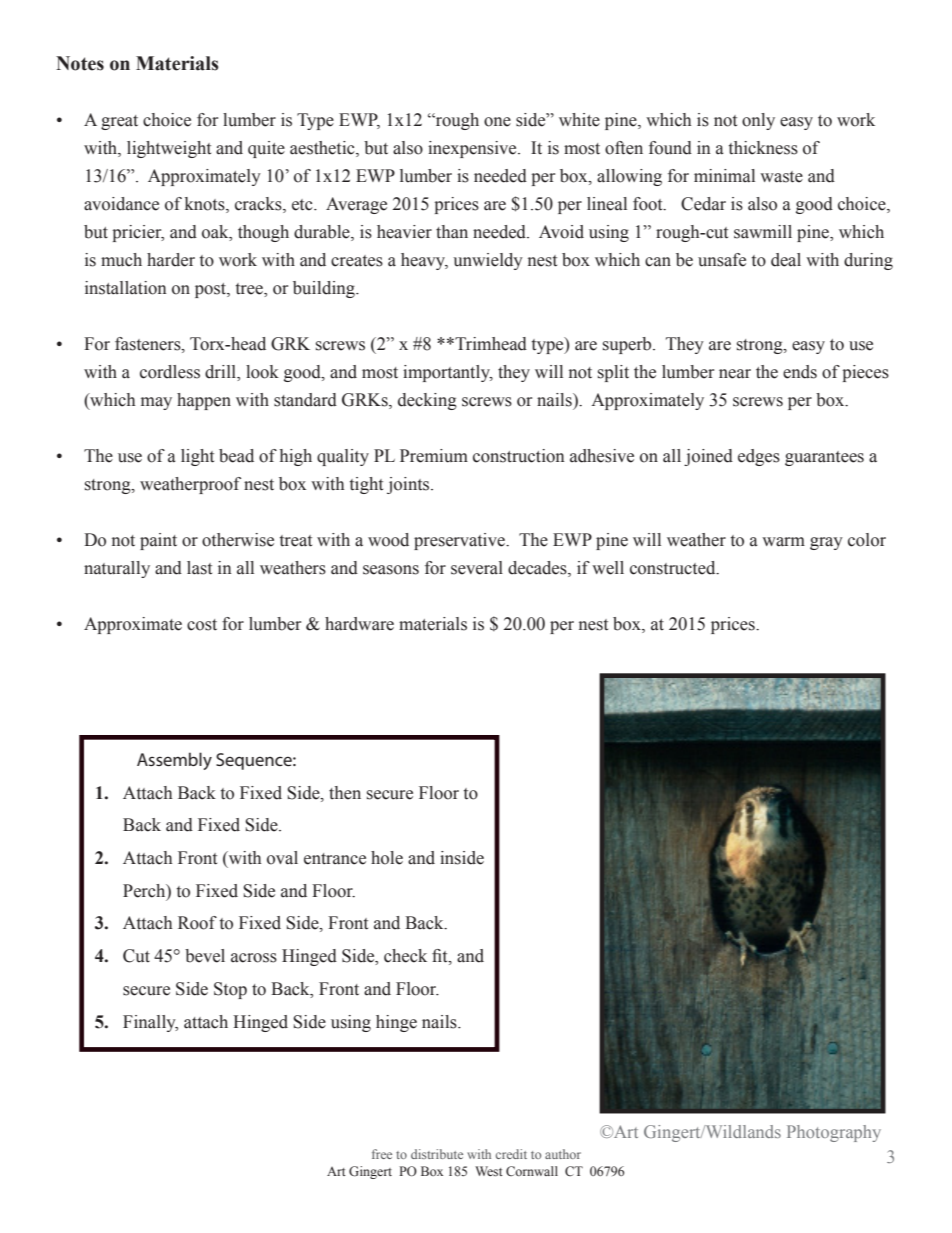 This screenshot has width=952, height=1233. Describe the element at coordinates (497, 122) in the screenshot. I see `one` at that location.
